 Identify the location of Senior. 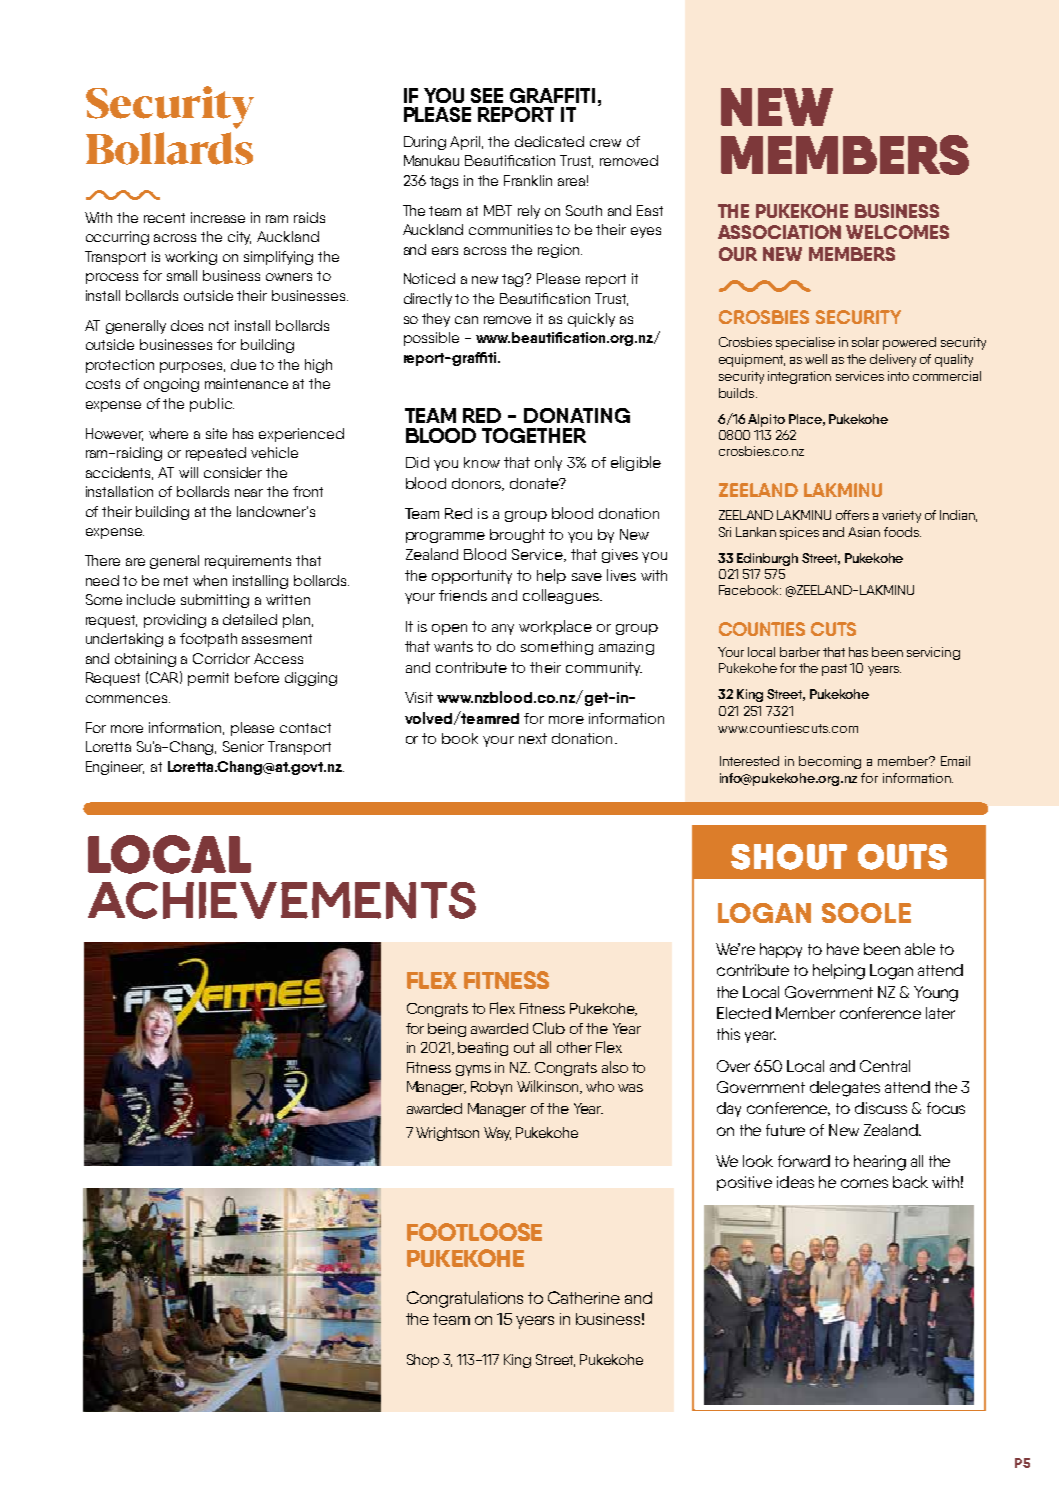
(243, 746).
